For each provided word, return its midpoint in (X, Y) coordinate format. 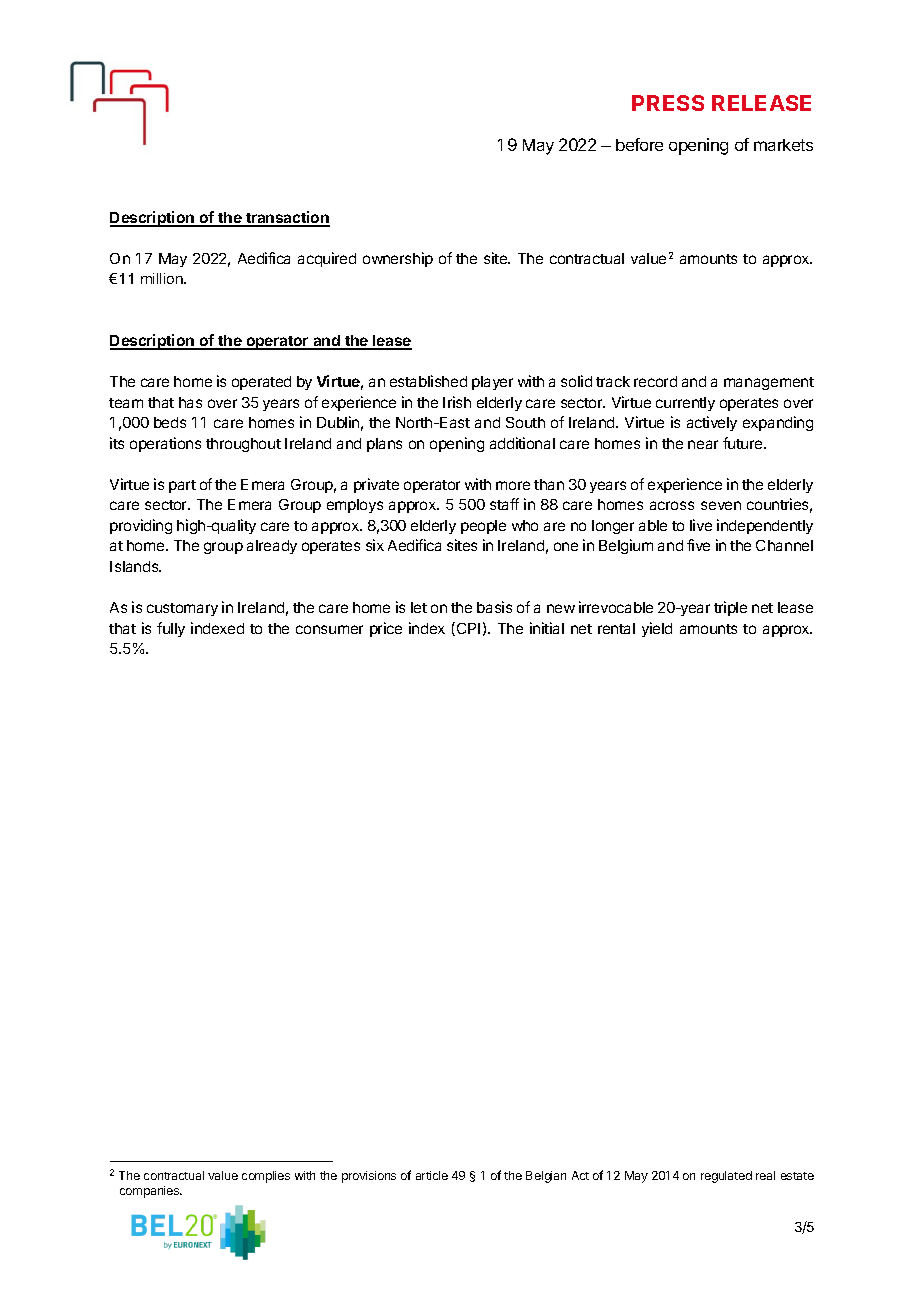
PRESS (668, 103)
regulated (726, 1177)
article (432, 1175)
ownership (398, 259)
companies (151, 1192)
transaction (287, 218)
